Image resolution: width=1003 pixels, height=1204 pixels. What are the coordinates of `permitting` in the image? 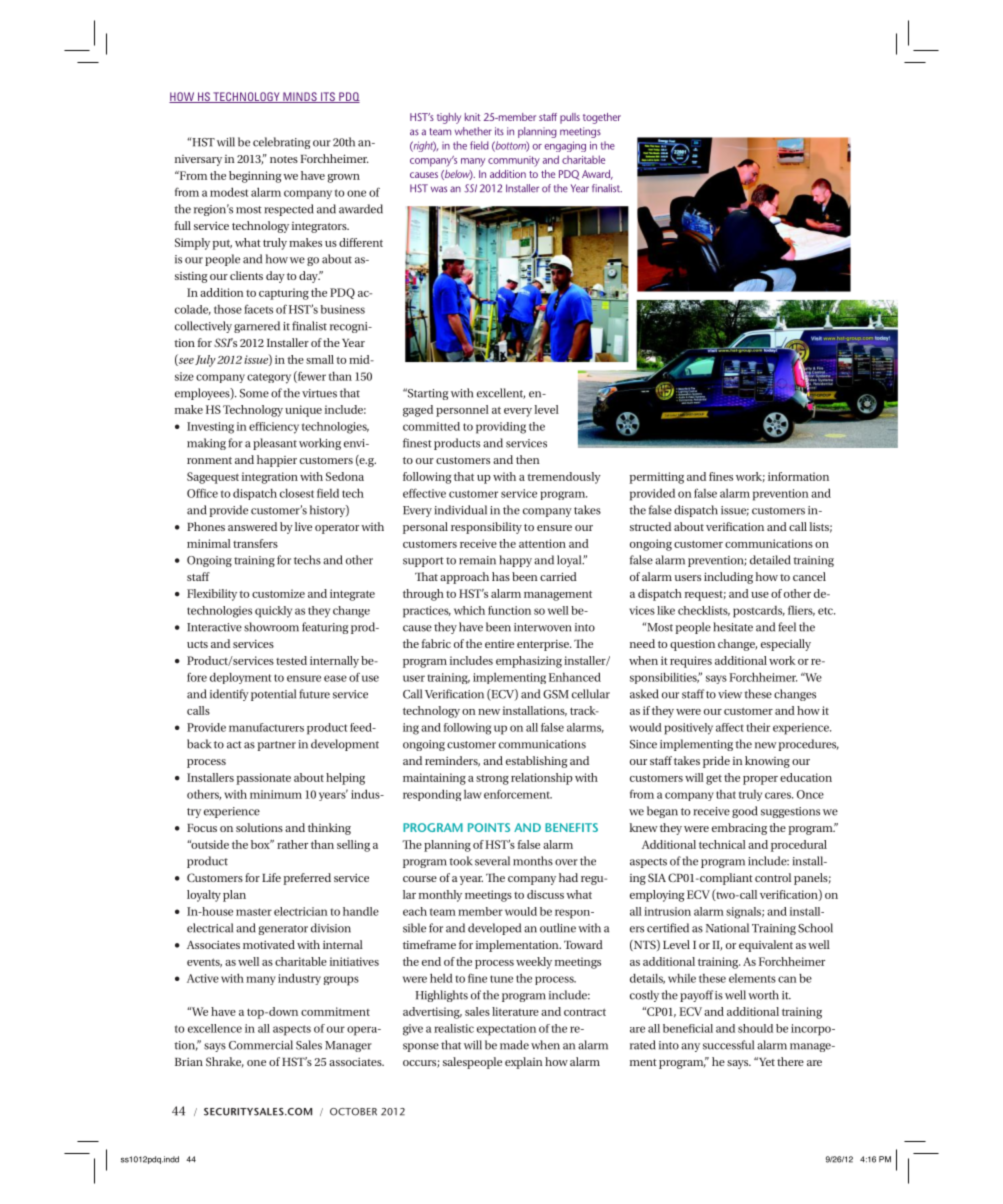 It's located at (656, 478).
